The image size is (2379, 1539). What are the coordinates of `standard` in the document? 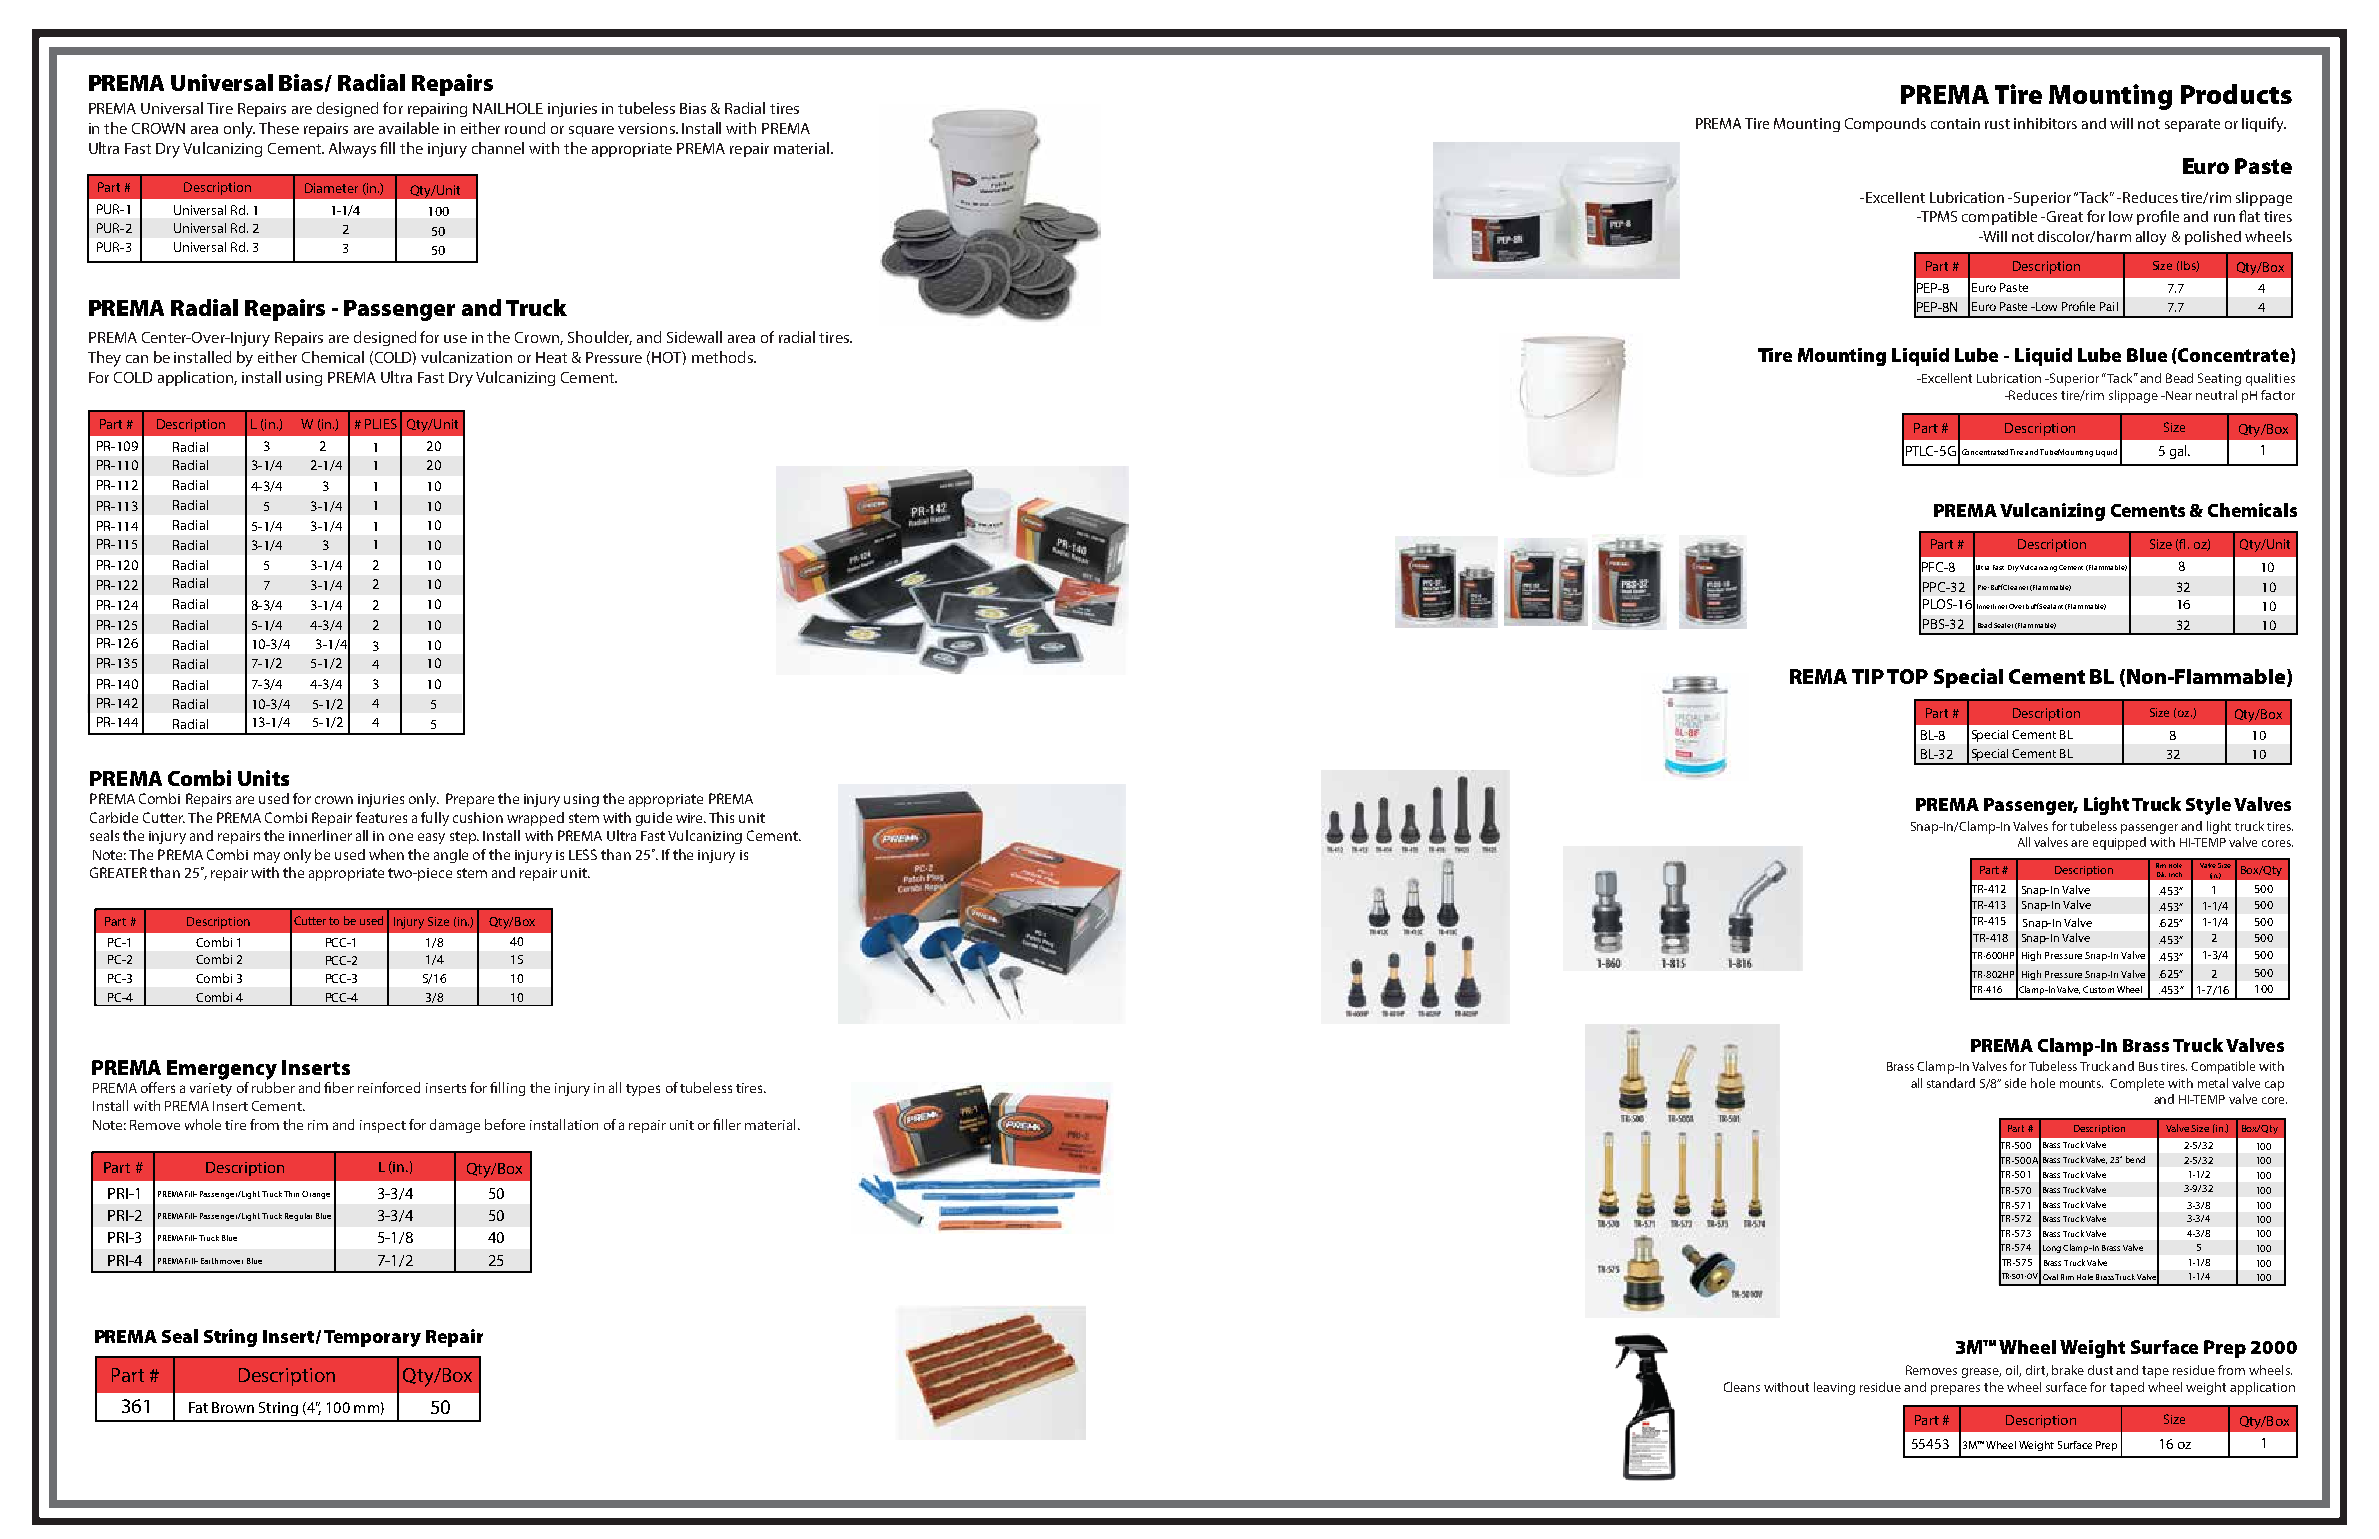 It's located at (1951, 1083).
